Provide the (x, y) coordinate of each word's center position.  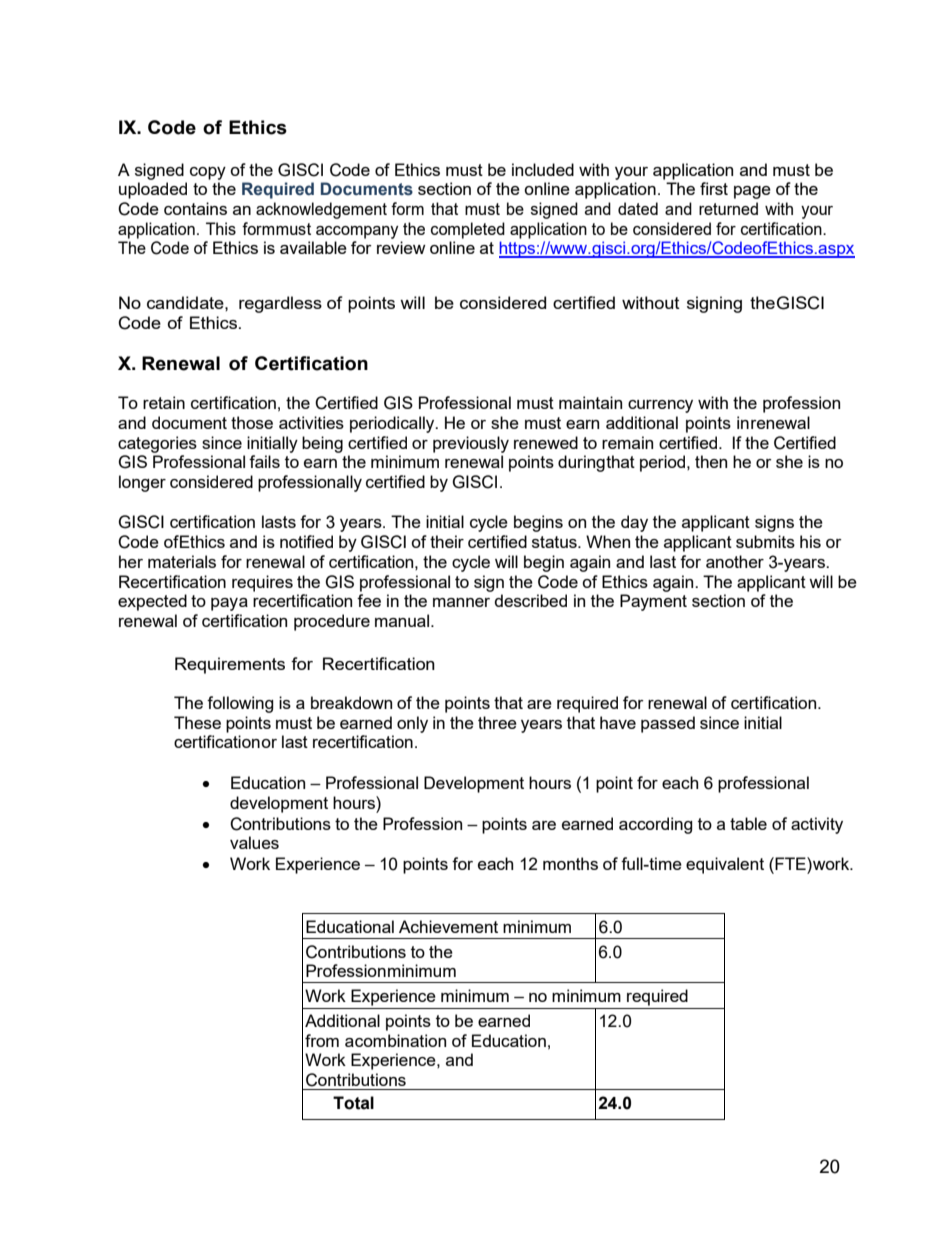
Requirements (230, 665)
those (252, 422)
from (322, 1040)
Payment (653, 602)
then (711, 461)
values (254, 842)
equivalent (725, 865)
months (570, 863)
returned (728, 208)
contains (195, 208)
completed (468, 230)
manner (461, 602)
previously (471, 444)
